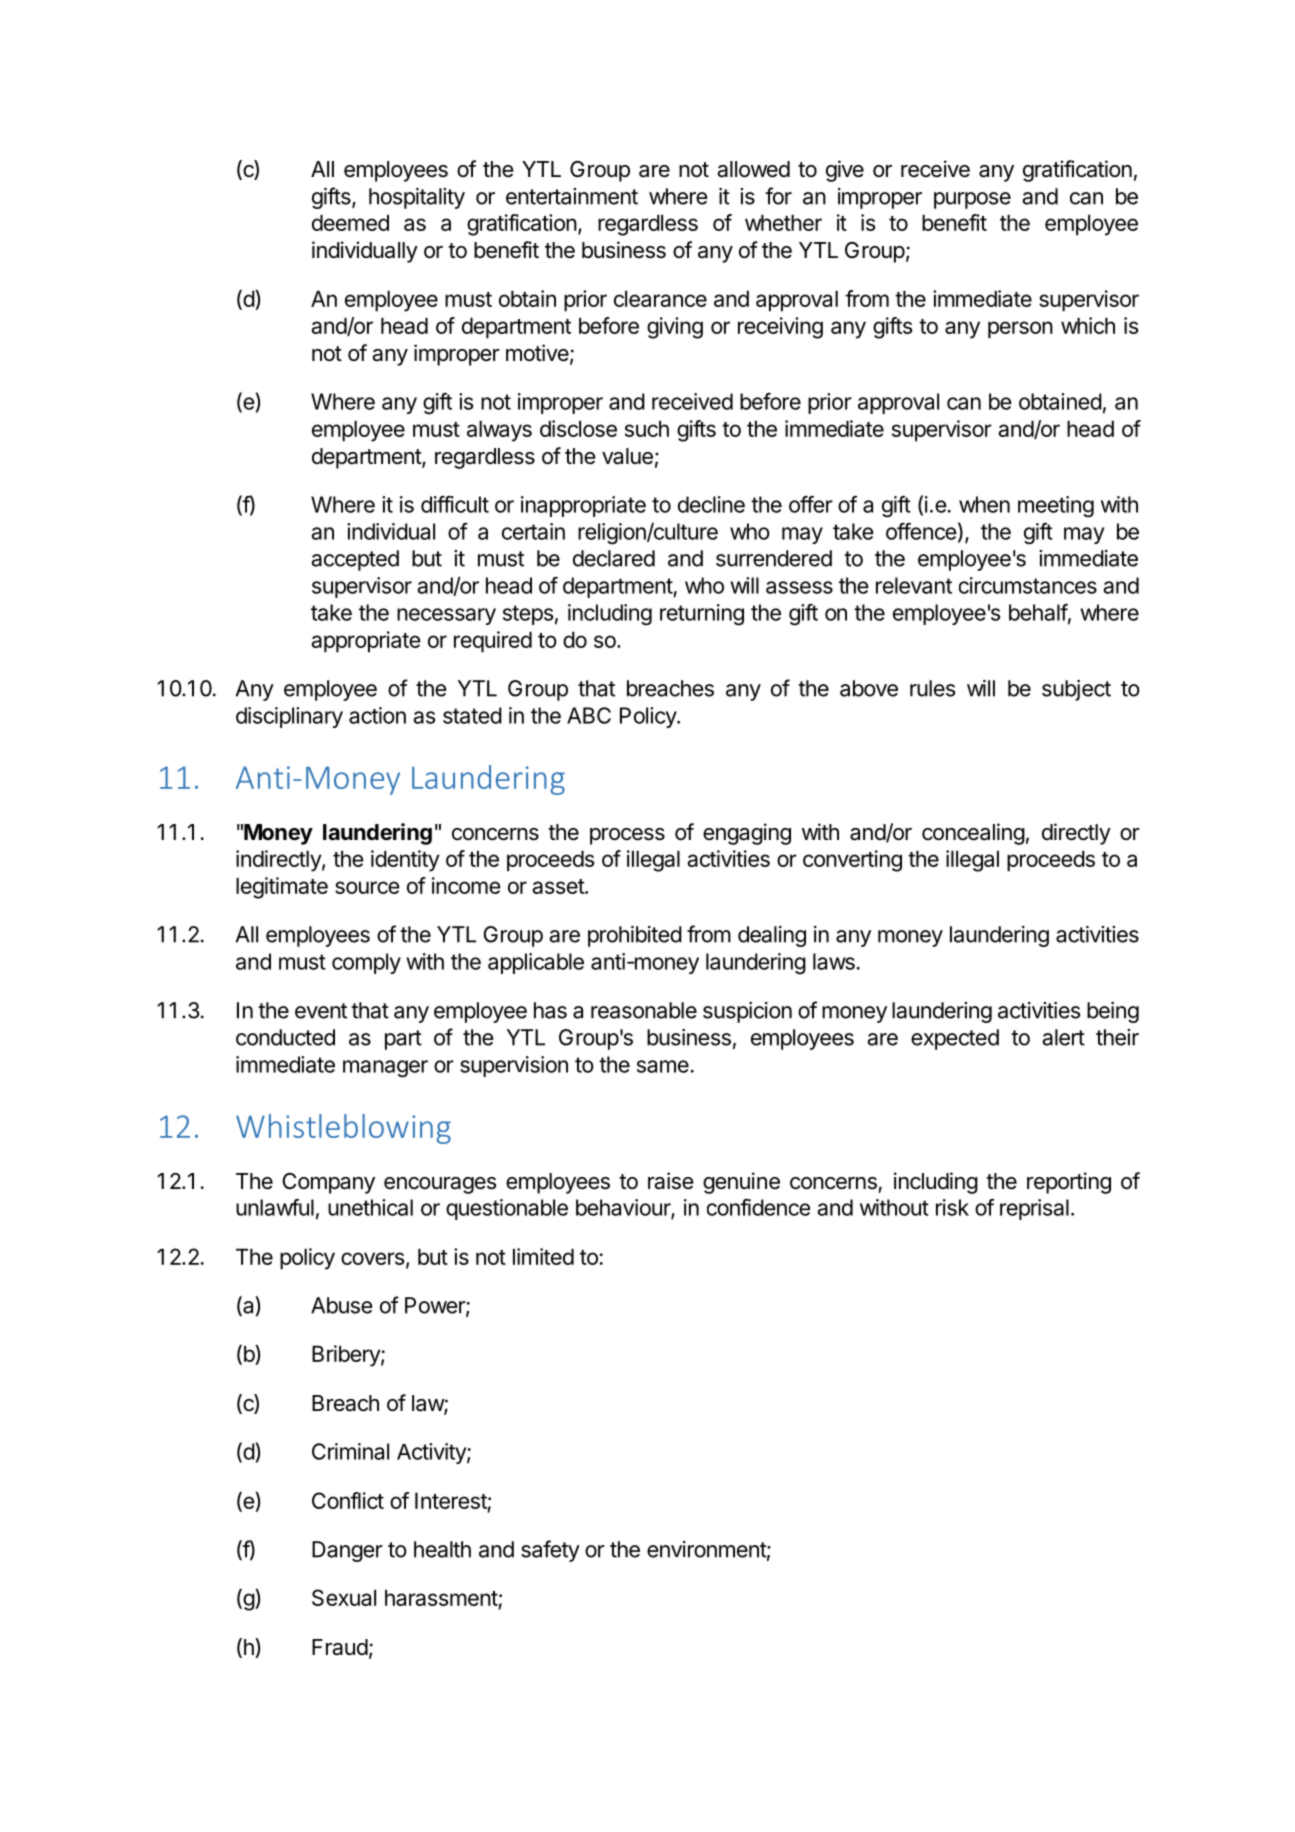 The height and width of the screenshot is (1832, 1295). I want to click on concealing, so click(973, 834).
